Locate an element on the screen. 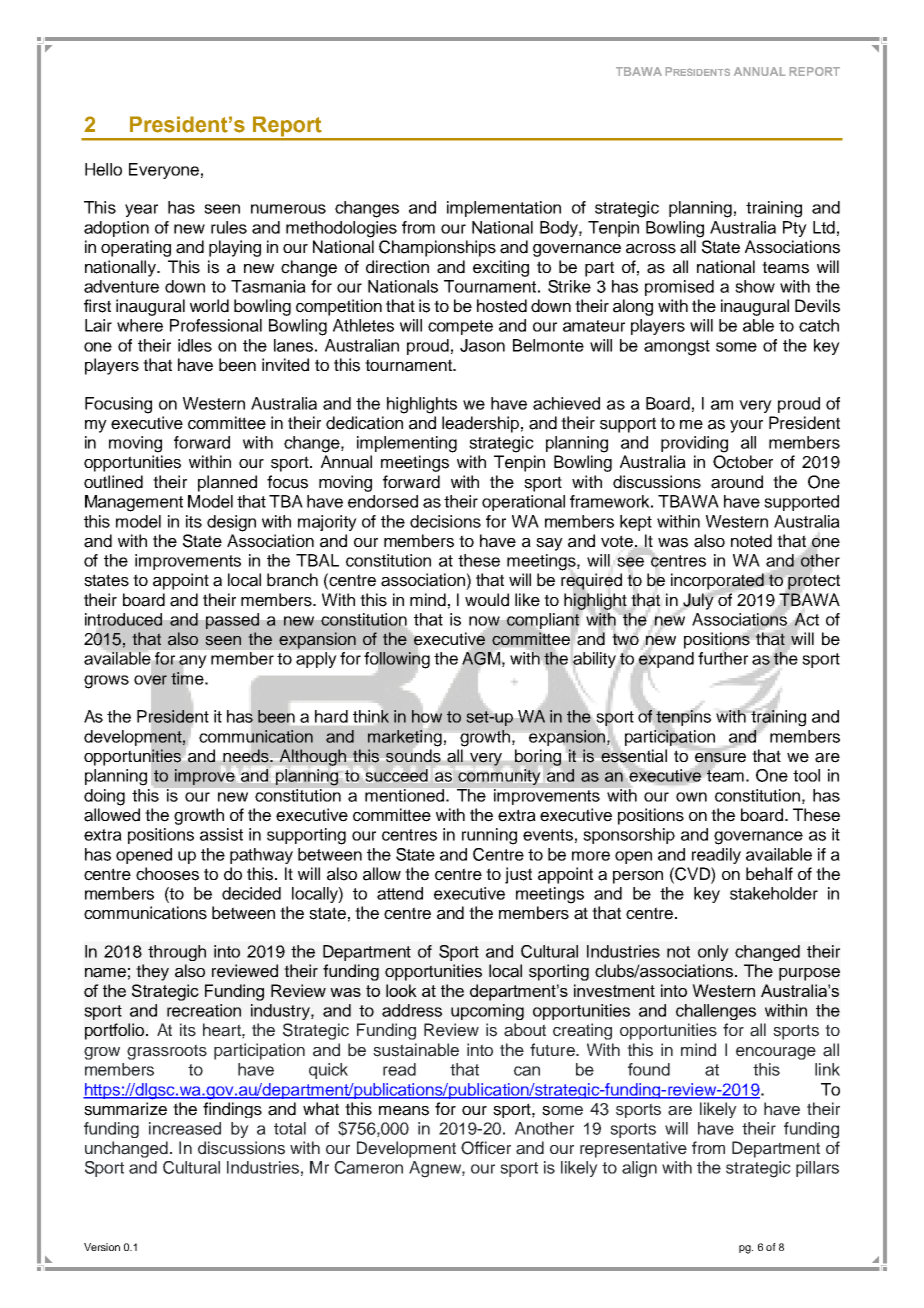 The width and height of the screenshot is (924, 1308). any is located at coordinates (193, 661).
